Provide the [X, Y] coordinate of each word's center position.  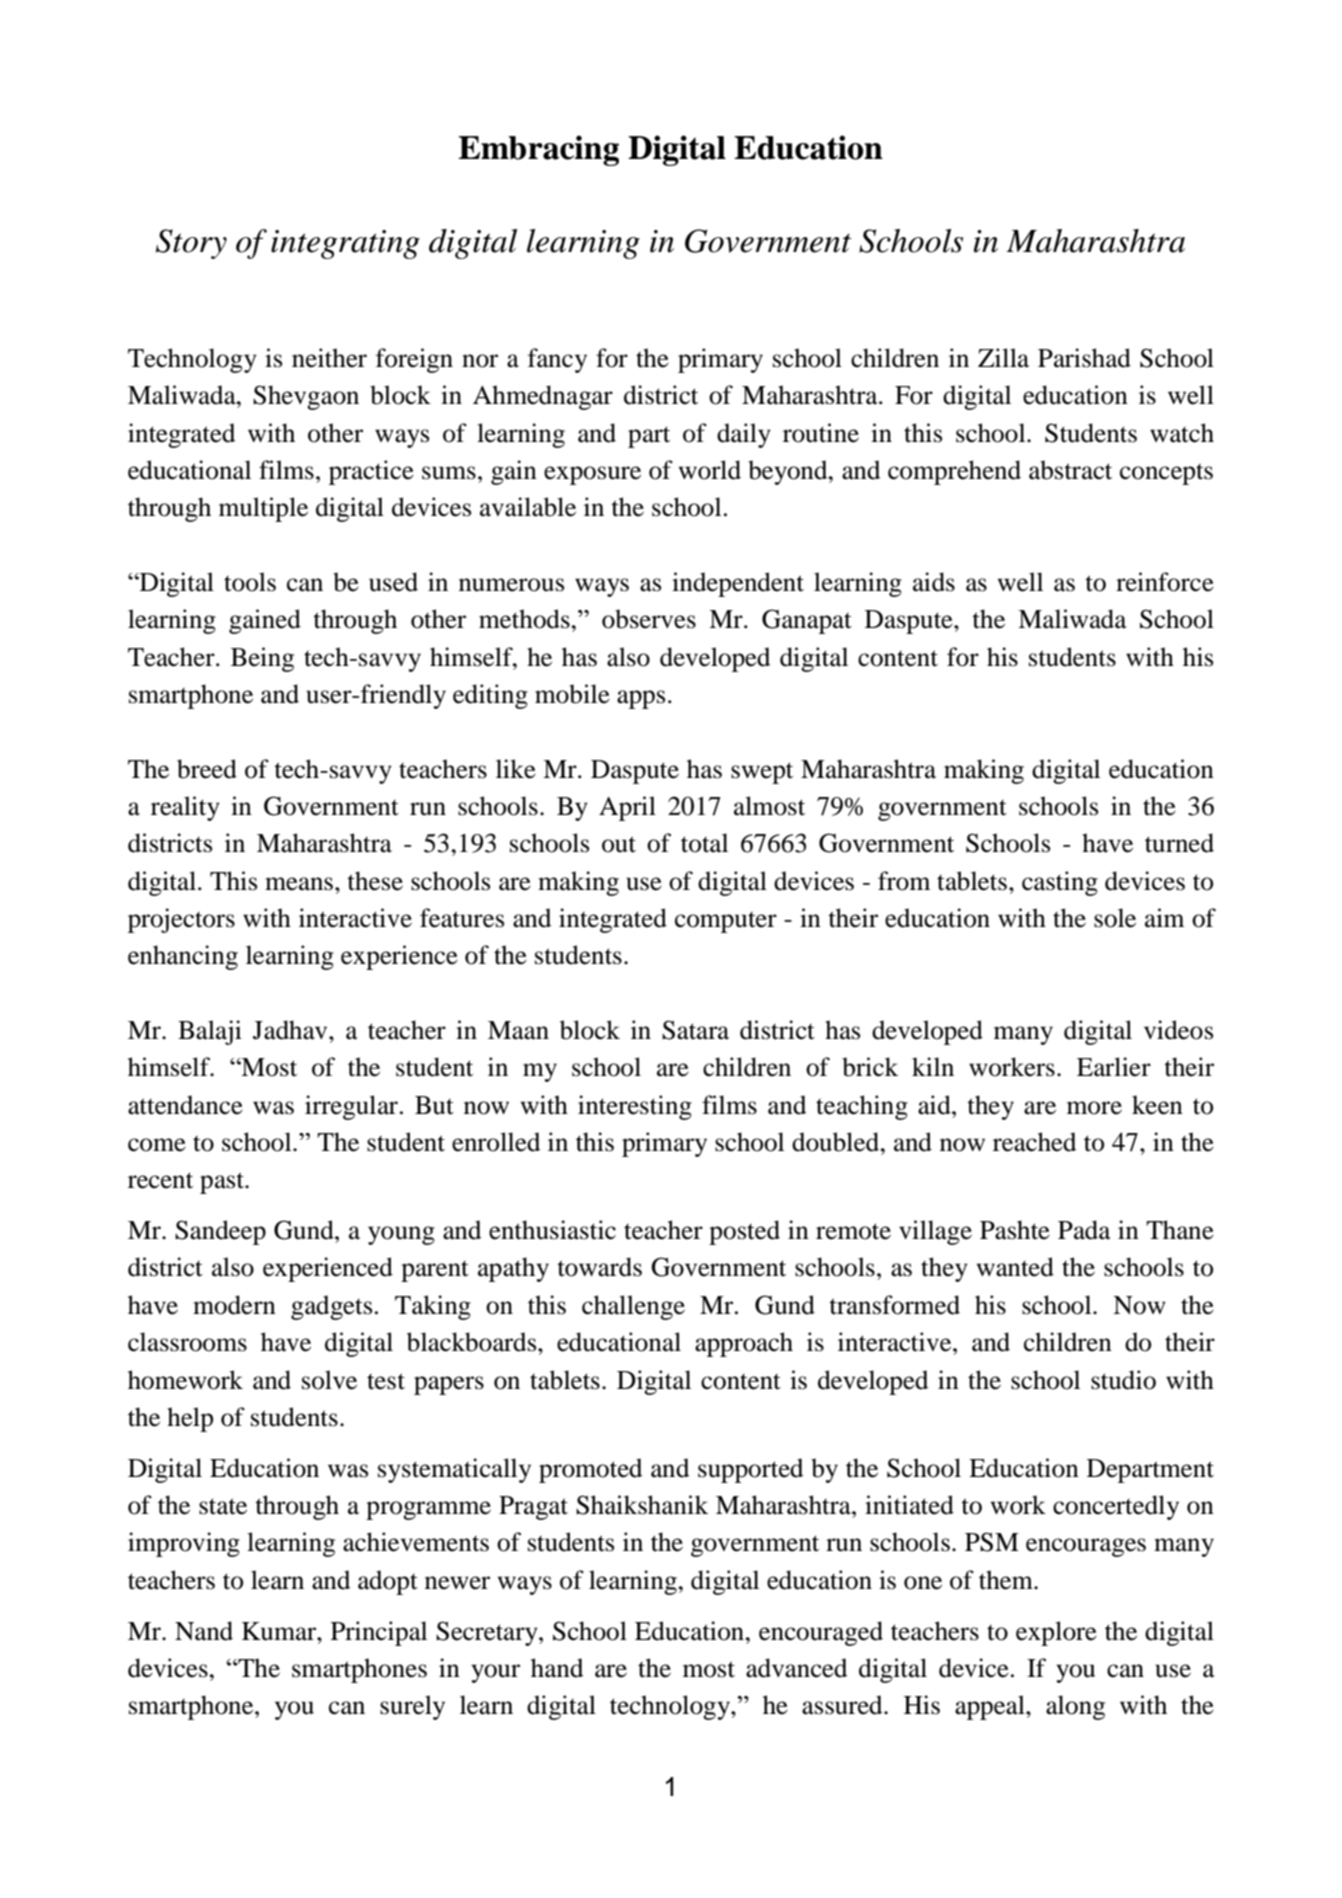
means [299, 884]
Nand [204, 1631]
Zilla [1003, 358]
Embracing [538, 150]
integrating [345, 244]
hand [557, 1668]
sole [1115, 918]
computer [726, 922]
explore [1056, 1633]
